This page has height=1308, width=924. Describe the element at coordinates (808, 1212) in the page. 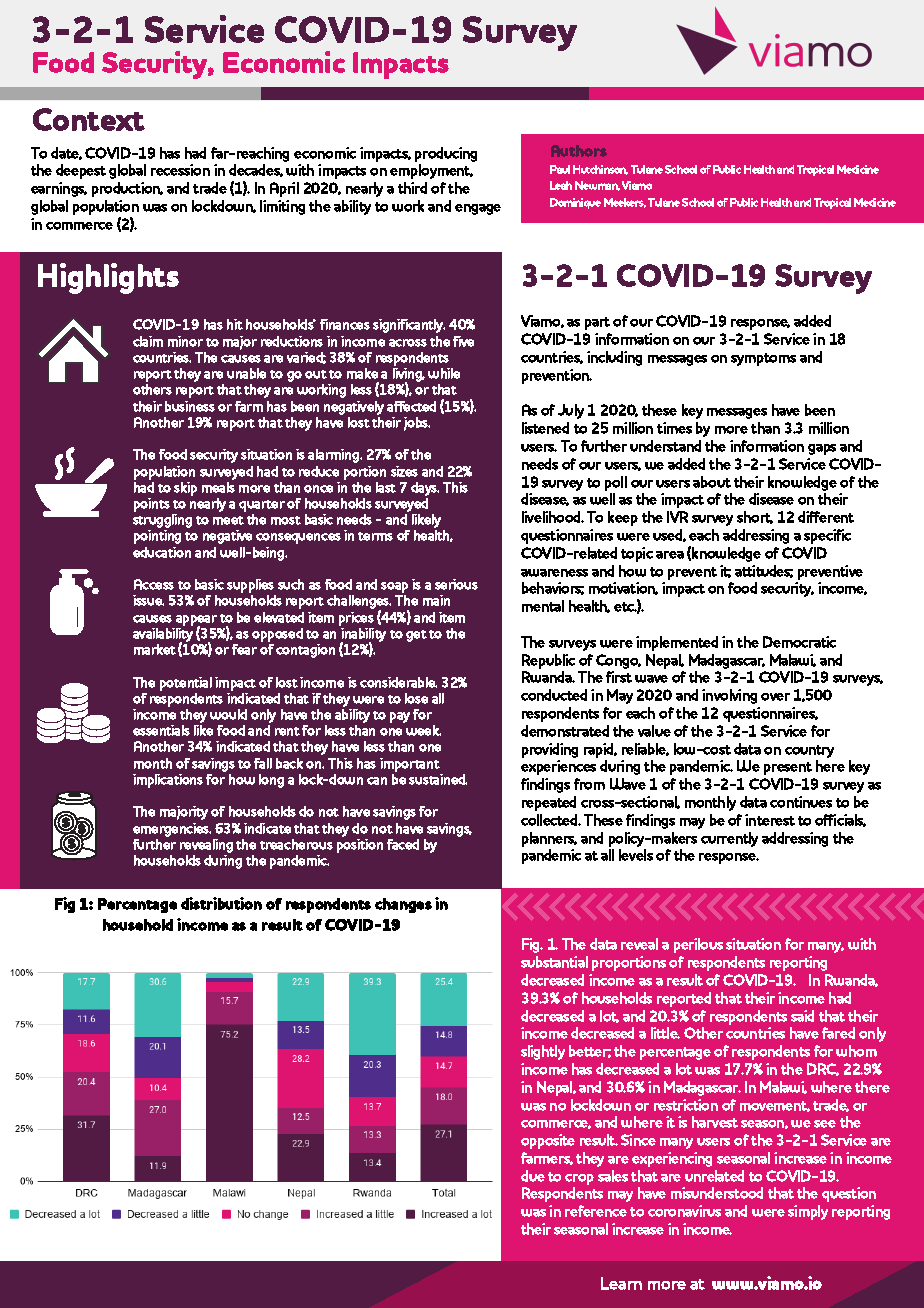

I see `simply` at that location.
